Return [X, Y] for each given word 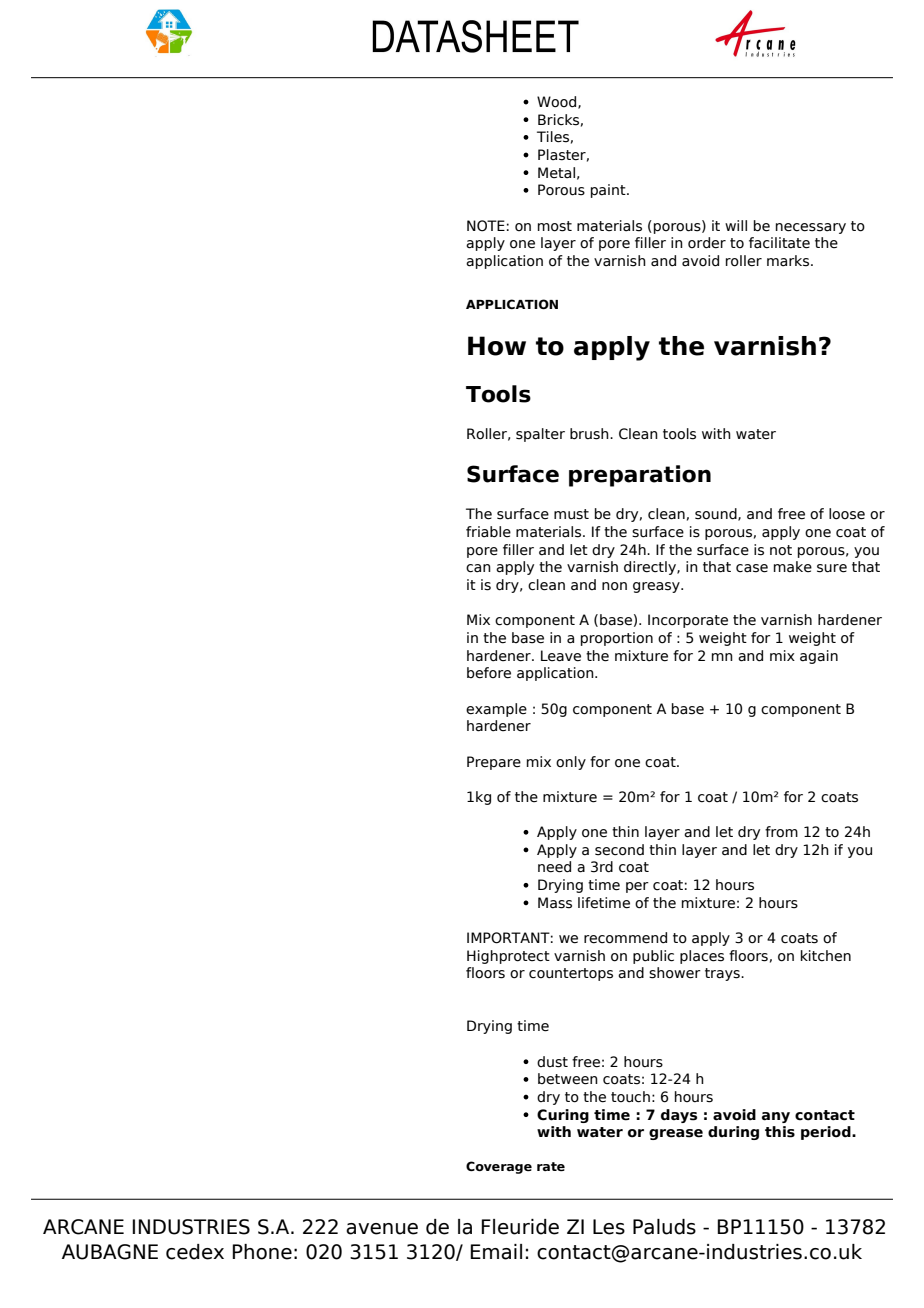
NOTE [486, 226]
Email [496, 1252]
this [780, 1132]
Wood [558, 102]
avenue [382, 1229]
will [736, 225]
